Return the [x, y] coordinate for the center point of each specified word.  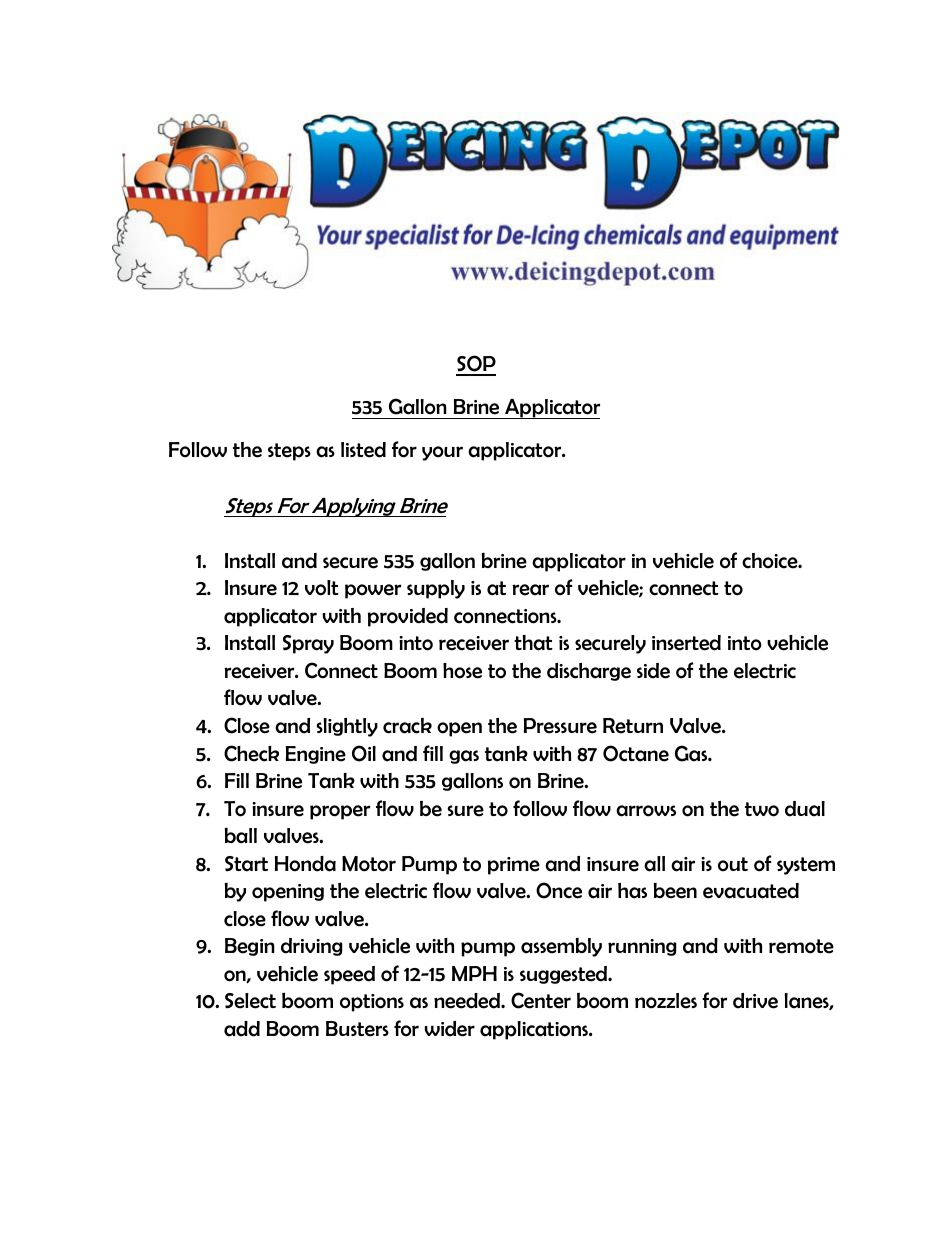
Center [541, 1000]
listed [363, 450]
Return [633, 726]
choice [771, 561]
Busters [357, 1029]
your [442, 453]
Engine [316, 755]
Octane [636, 753]
